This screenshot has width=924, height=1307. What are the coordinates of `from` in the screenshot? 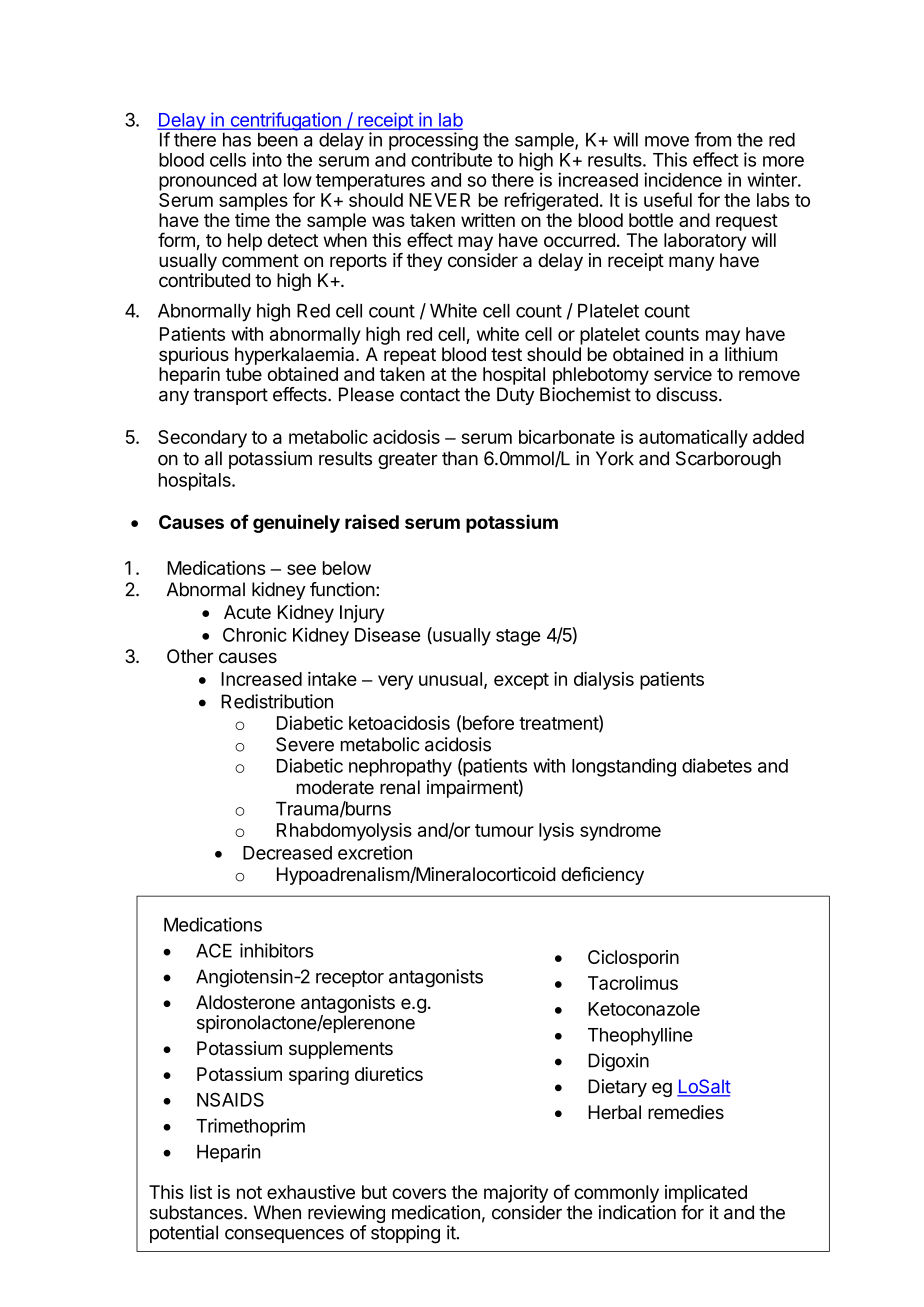 It's located at (713, 139).
